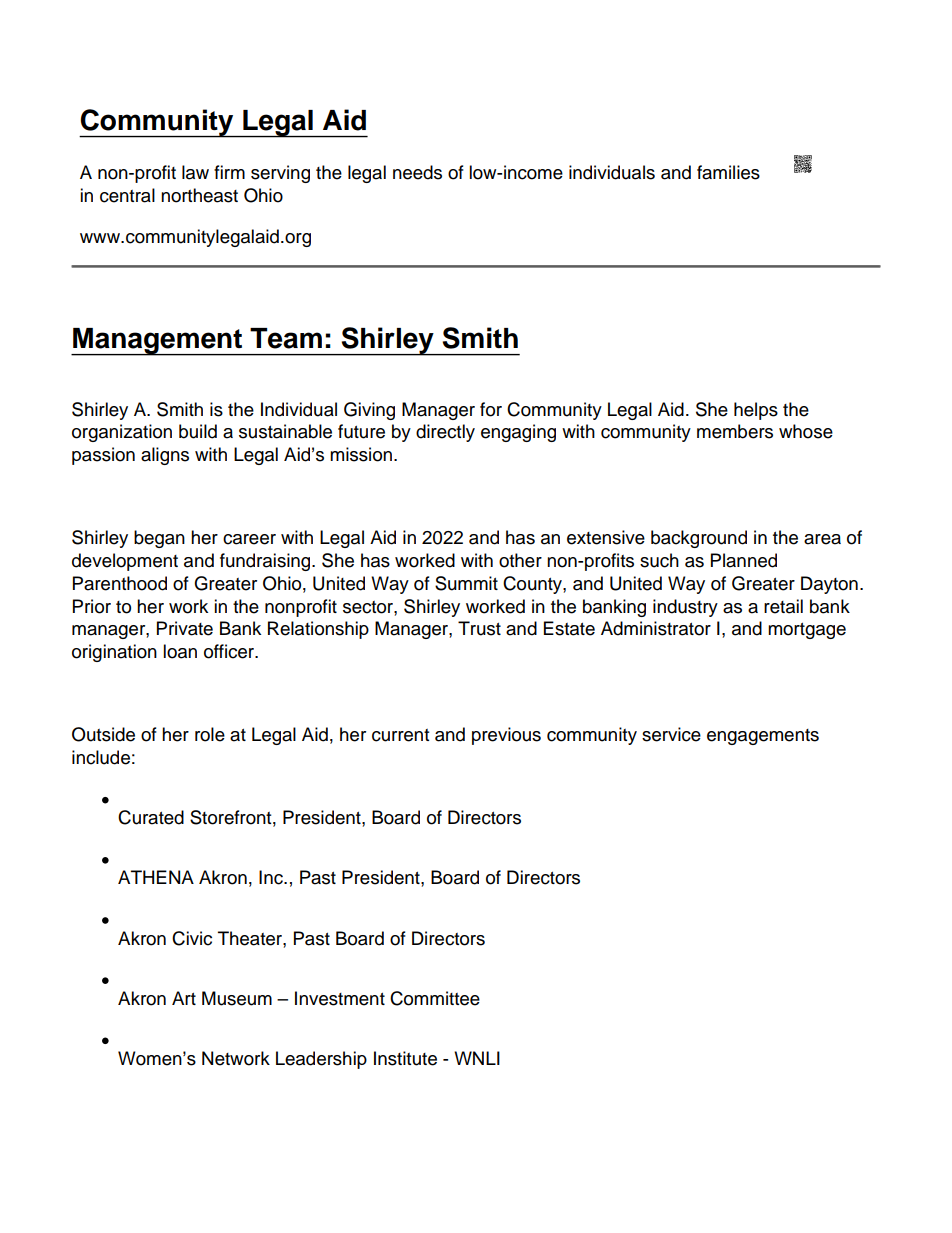  I want to click on Private, so click(185, 628).
